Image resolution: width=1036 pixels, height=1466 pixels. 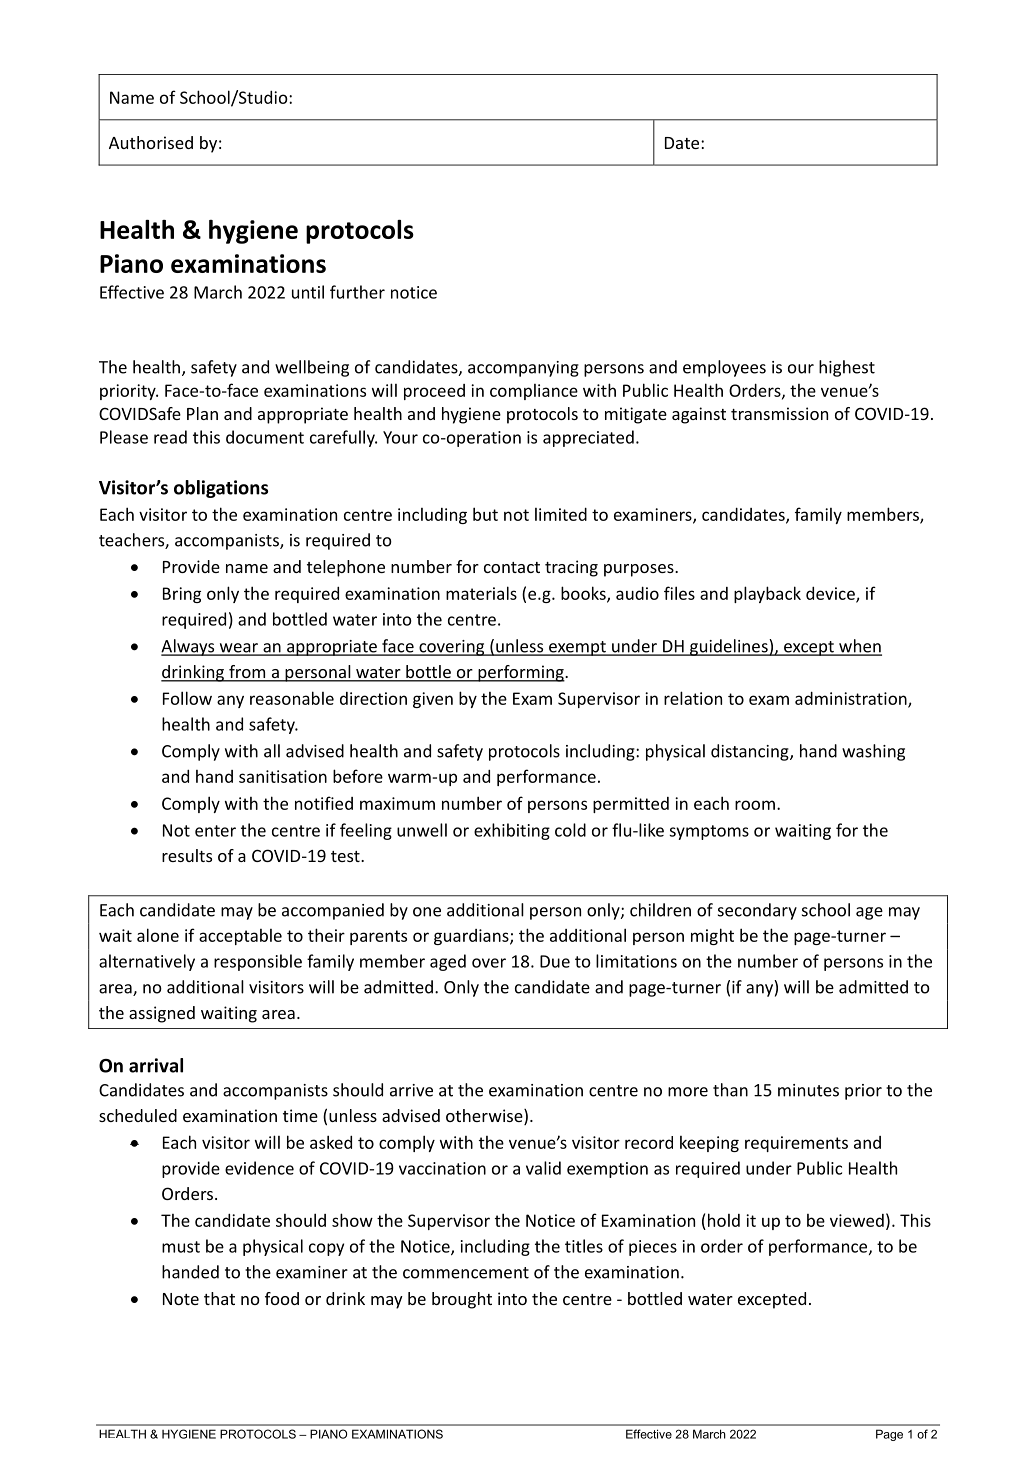 What do you see at coordinates (755, 805) in the document?
I see `room` at bounding box center [755, 805].
